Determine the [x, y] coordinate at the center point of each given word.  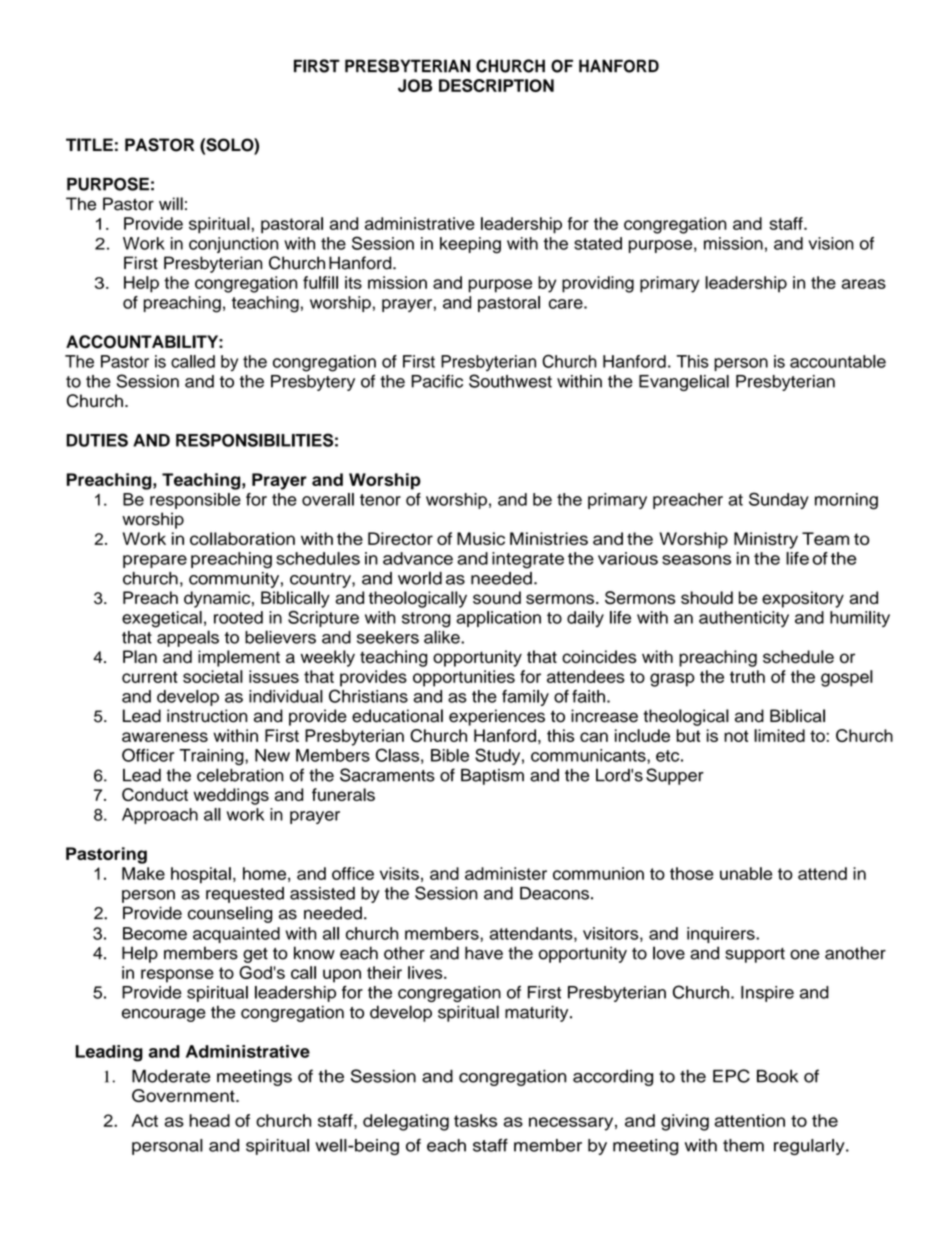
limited [779, 735]
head [209, 1120]
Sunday [779, 500]
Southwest [510, 381]
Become [155, 933]
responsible [195, 501]
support [755, 955]
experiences [497, 717]
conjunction [234, 245]
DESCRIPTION [496, 85]
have [484, 953]
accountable [838, 361]
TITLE [89, 144]
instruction [207, 716]
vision [831, 243]
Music [481, 538]
